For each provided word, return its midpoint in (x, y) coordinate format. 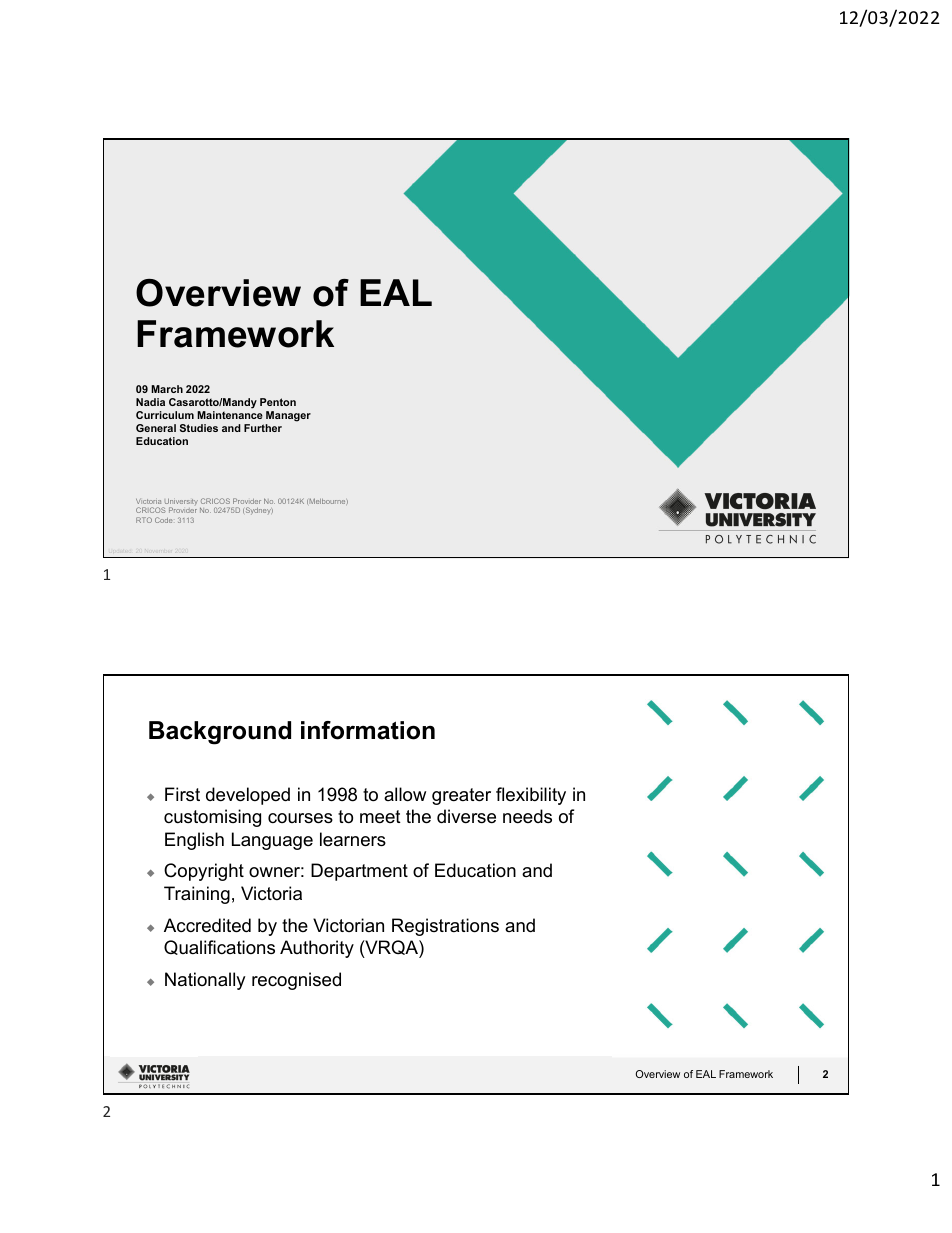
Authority (317, 949)
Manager (288, 416)
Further (263, 428)
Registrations (445, 927)
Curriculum (165, 415)
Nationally (205, 981)
